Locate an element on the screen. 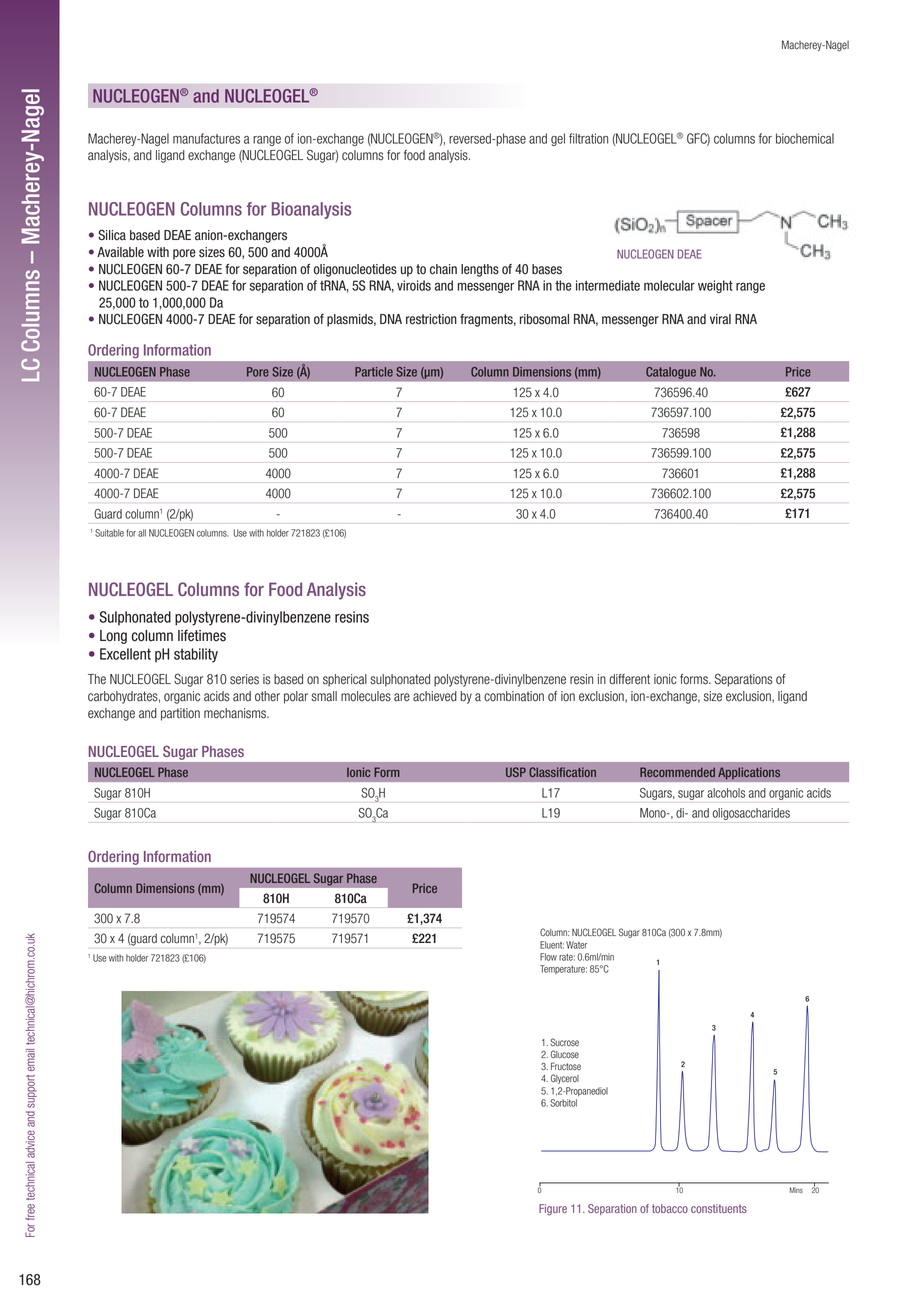 This screenshot has width=924, height=1308. biochemical is located at coordinates (805, 138).
